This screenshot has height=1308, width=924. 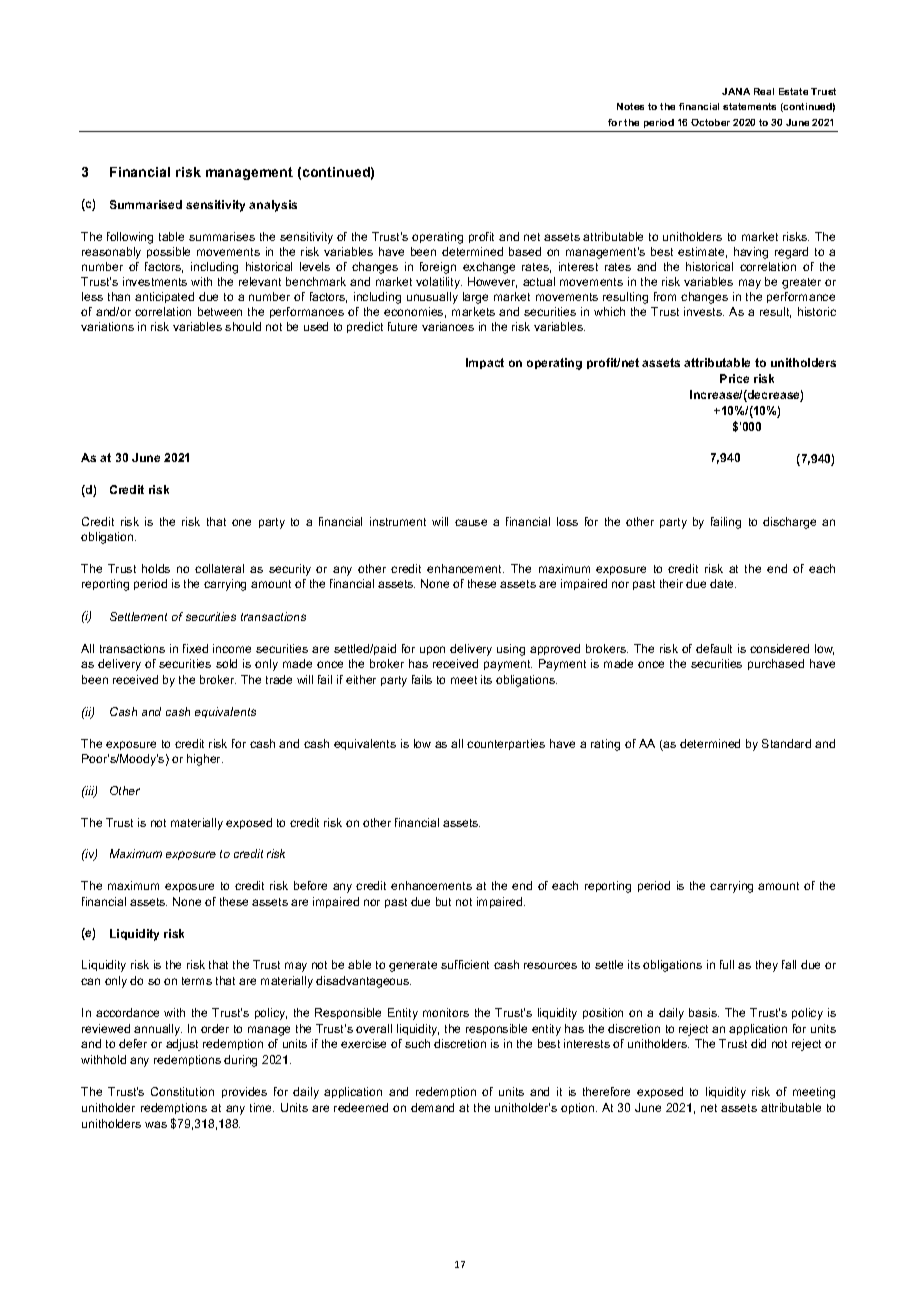 What do you see at coordinates (723, 583) in the screenshot?
I see `date` at bounding box center [723, 583].
